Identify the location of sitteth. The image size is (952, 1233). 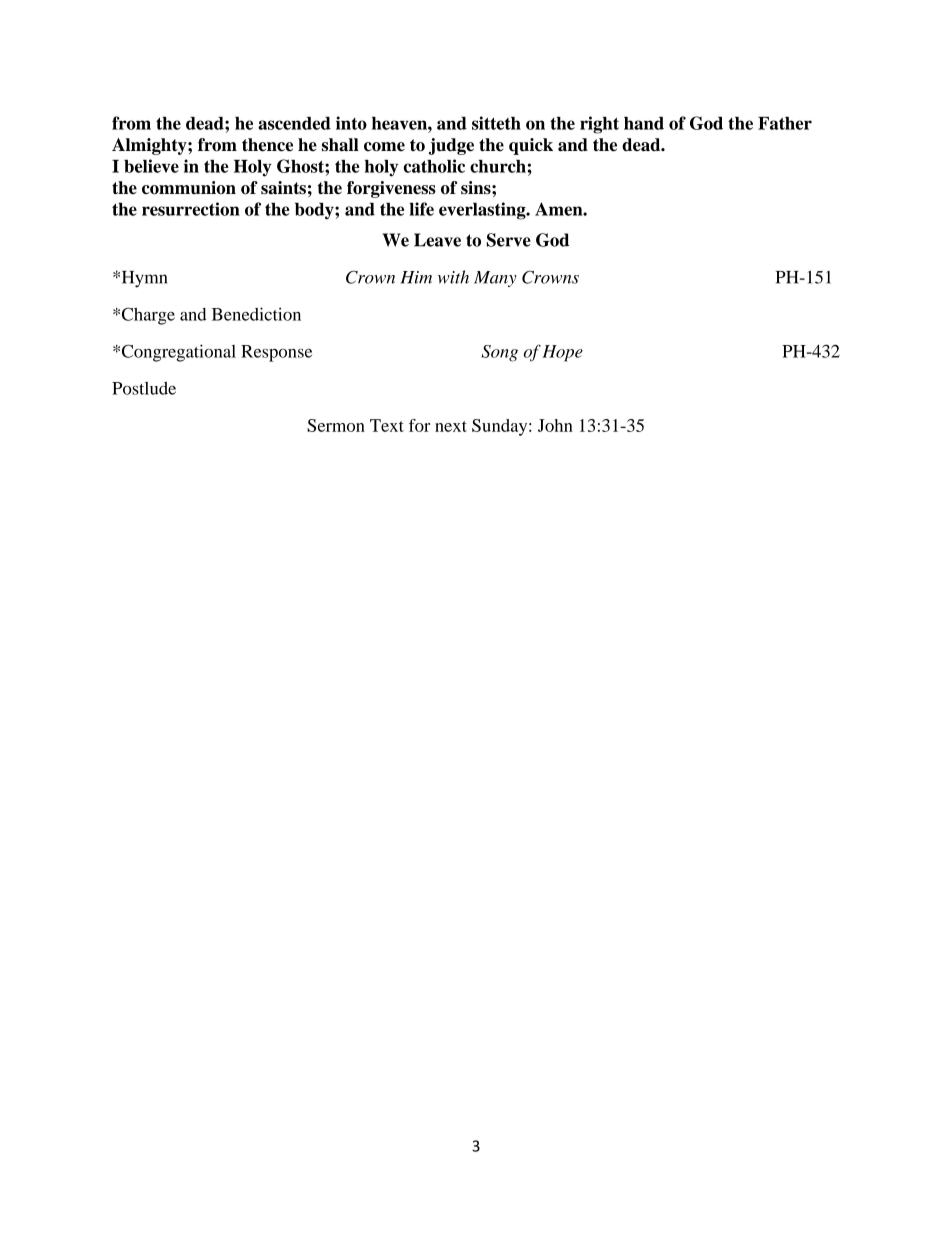
(496, 123).
